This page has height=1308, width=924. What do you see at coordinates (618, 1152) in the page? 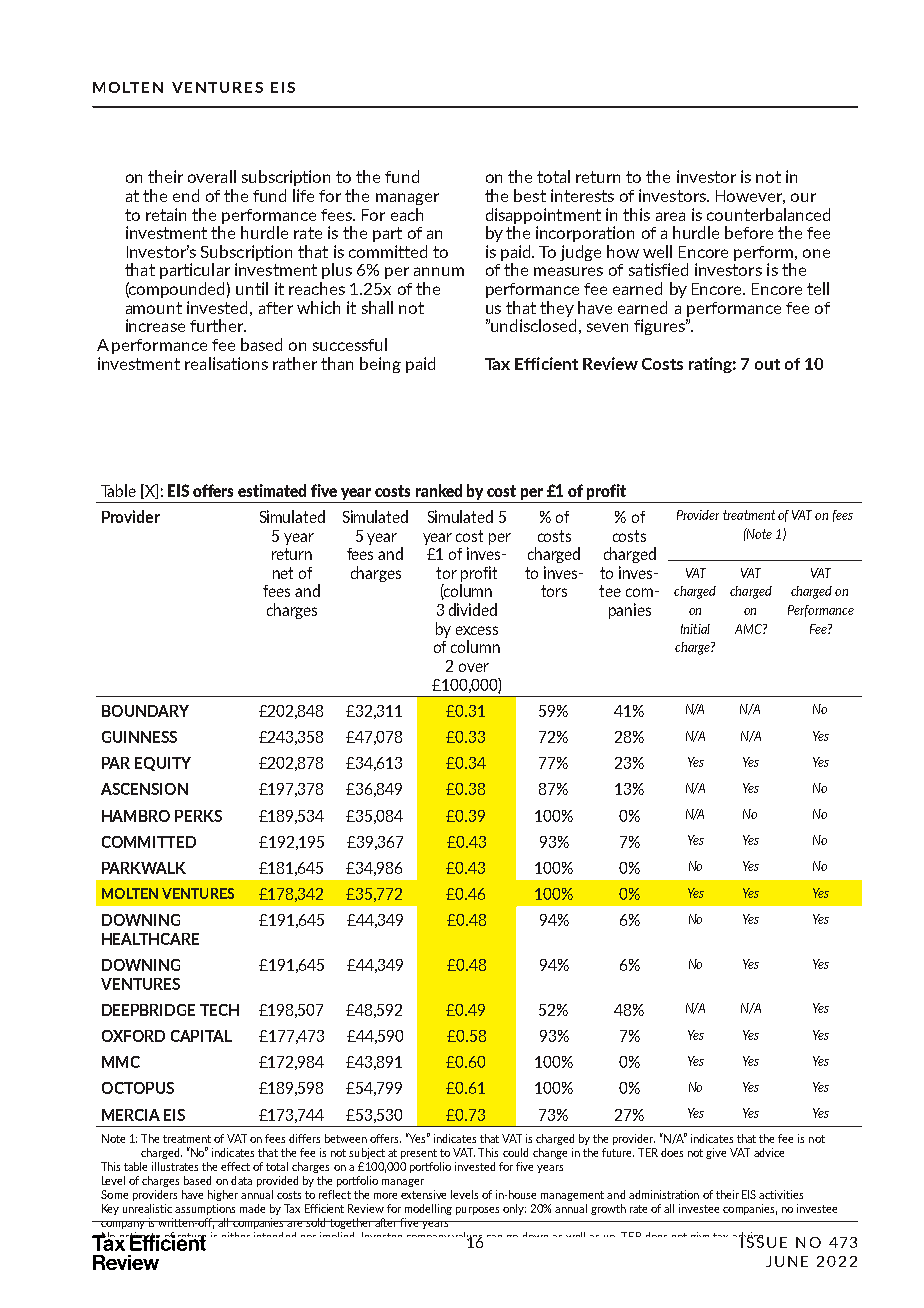
I see `future` at bounding box center [618, 1152].
